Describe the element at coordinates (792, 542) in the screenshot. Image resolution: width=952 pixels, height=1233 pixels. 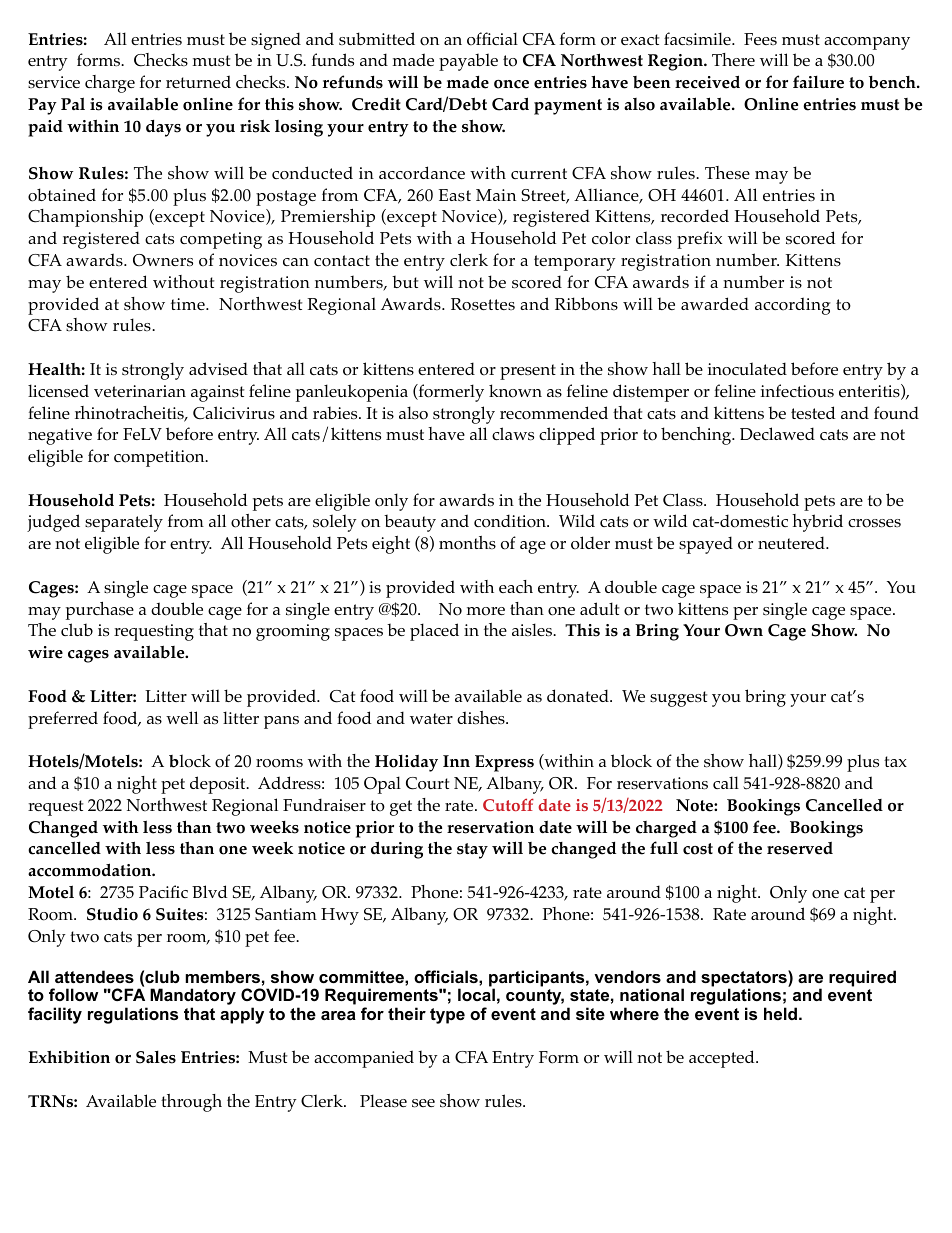
I see `neutered` at that location.
